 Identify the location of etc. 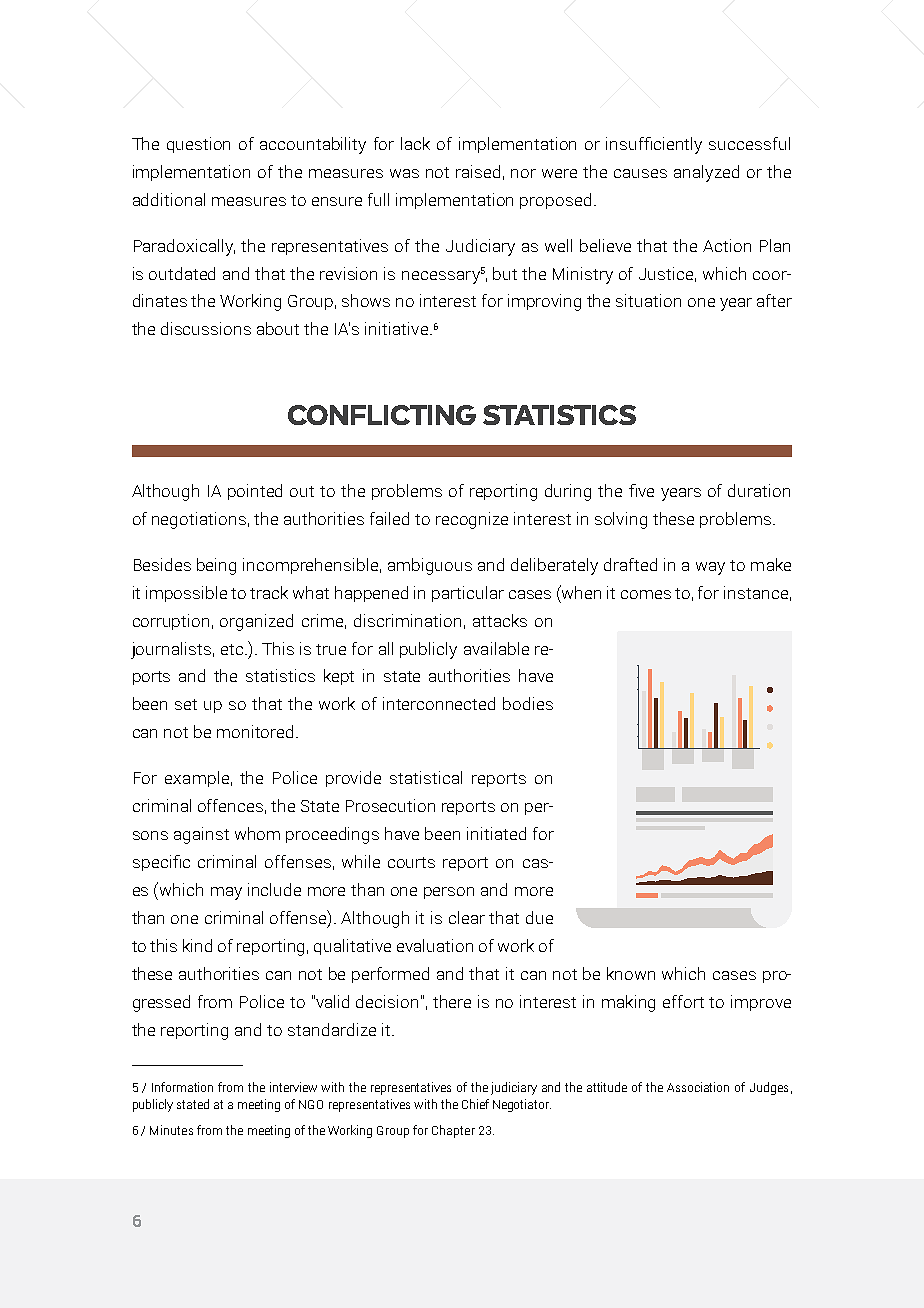
(232, 649).
